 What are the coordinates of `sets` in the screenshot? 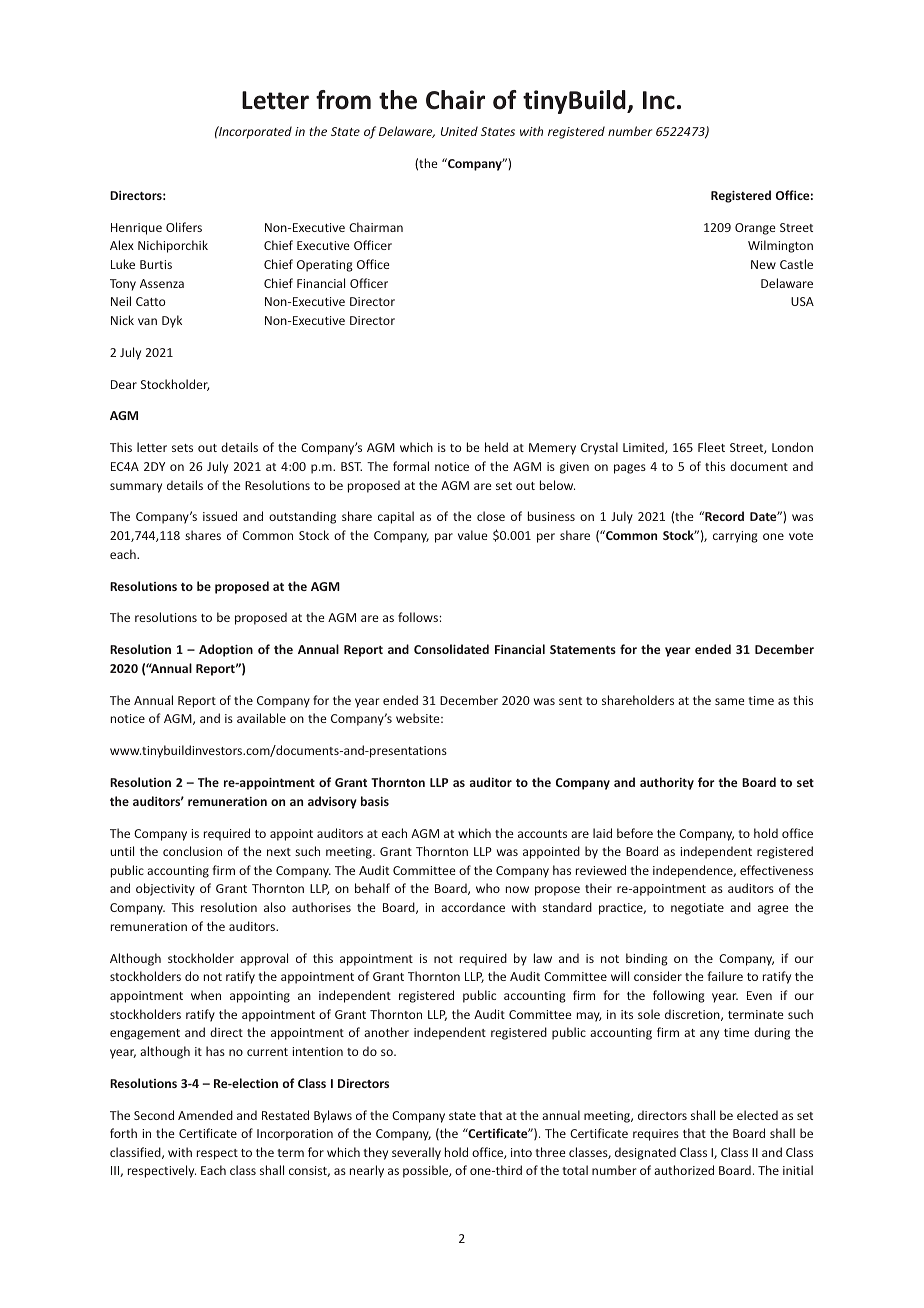 It's located at (182, 448).
